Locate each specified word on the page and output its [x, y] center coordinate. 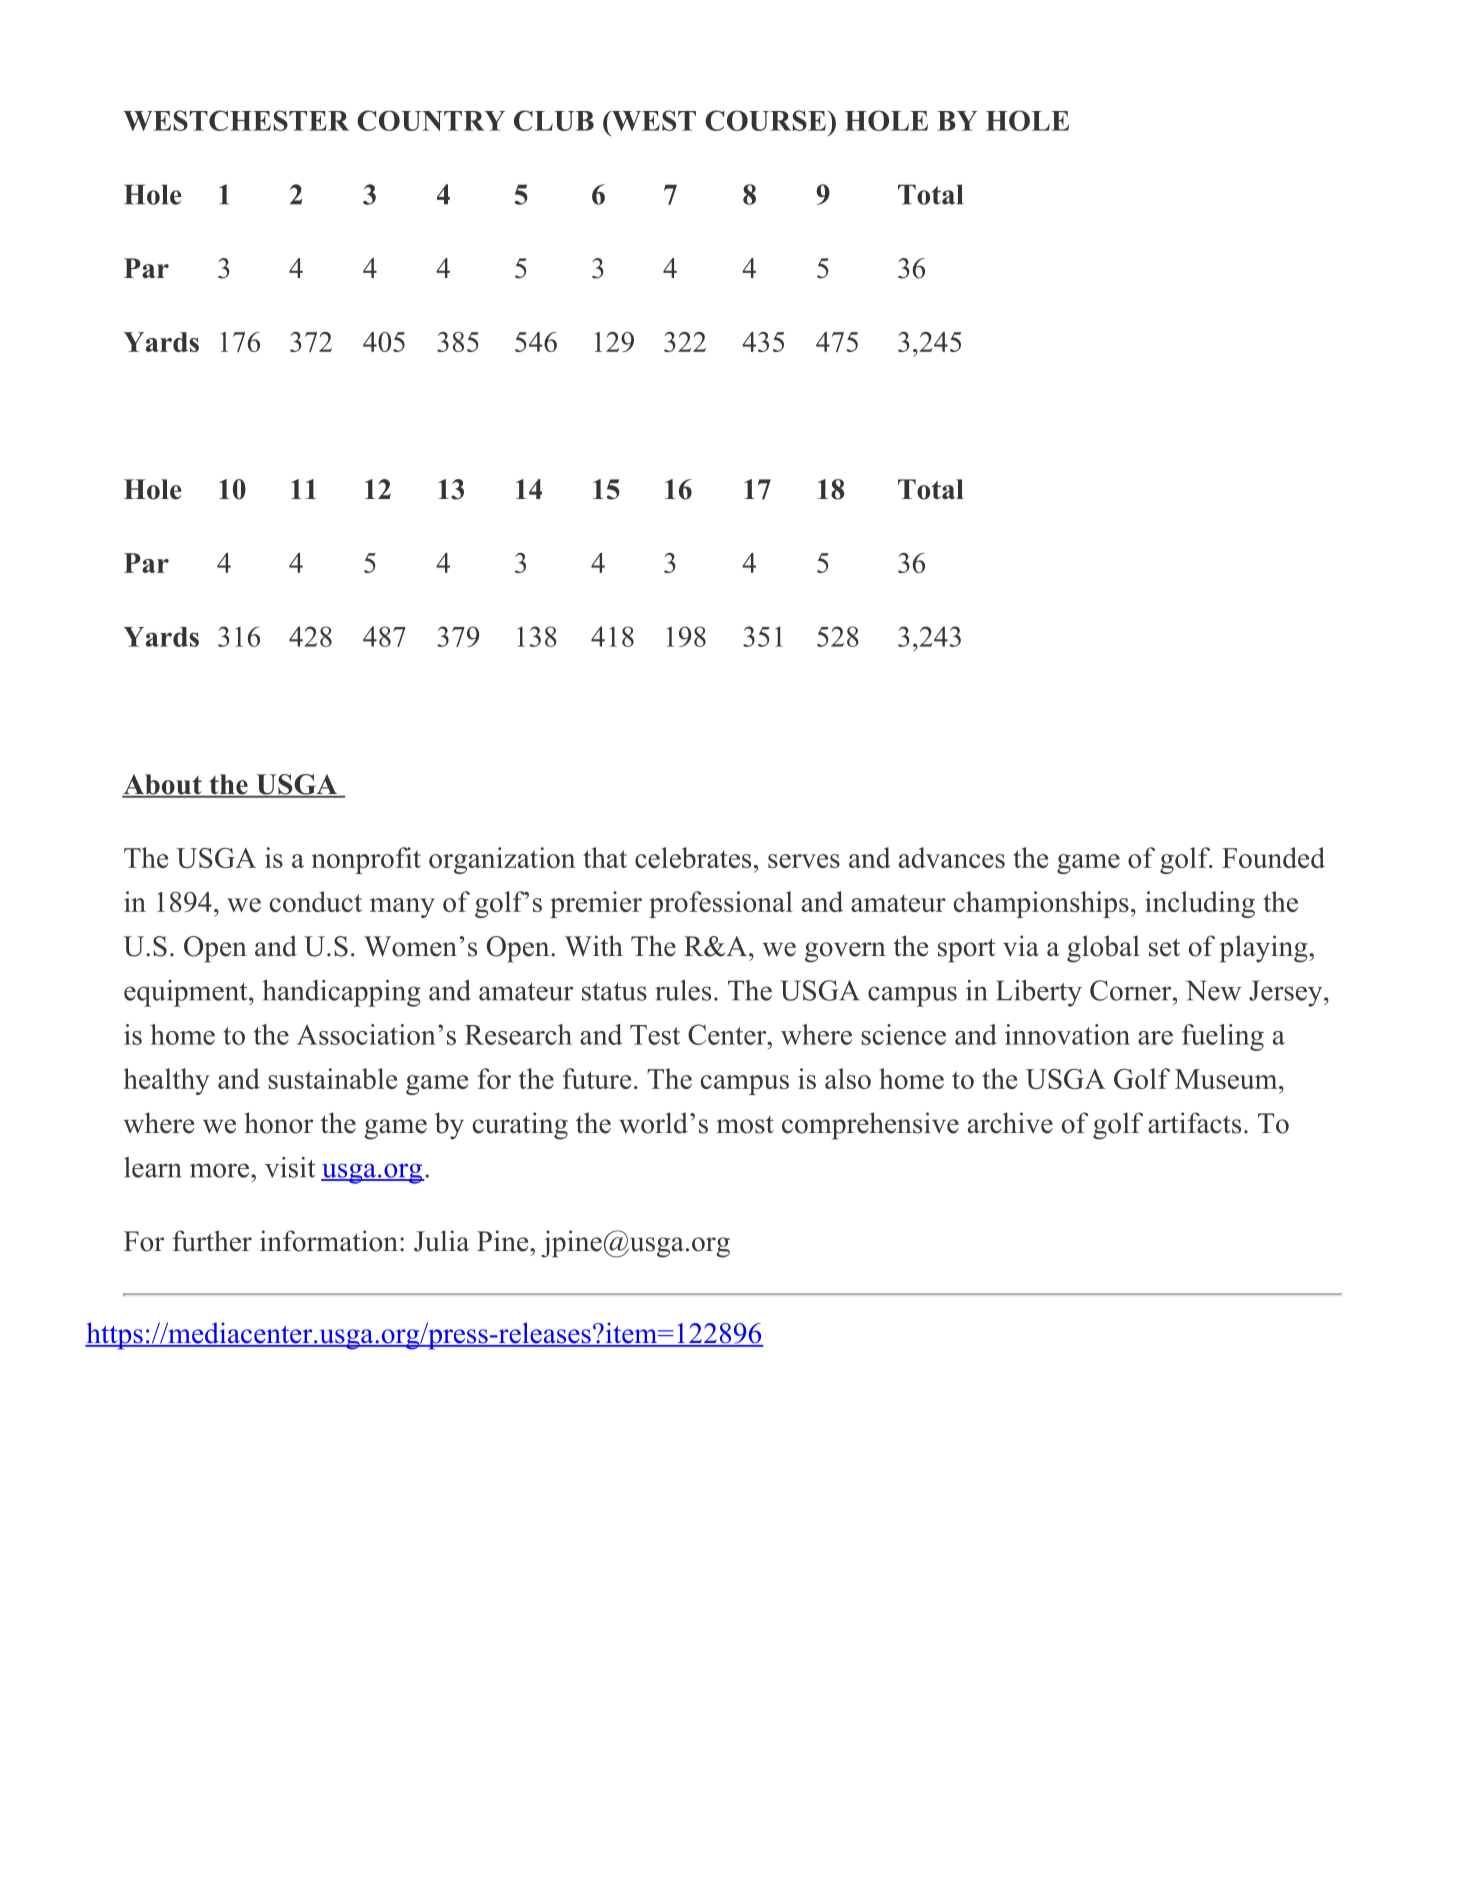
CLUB [554, 120]
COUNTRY [431, 120]
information [329, 1241]
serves [804, 861]
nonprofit [366, 860]
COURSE [765, 120]
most [745, 1125]
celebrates [693, 857]
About [163, 785]
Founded [1273, 857]
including [1200, 904]
